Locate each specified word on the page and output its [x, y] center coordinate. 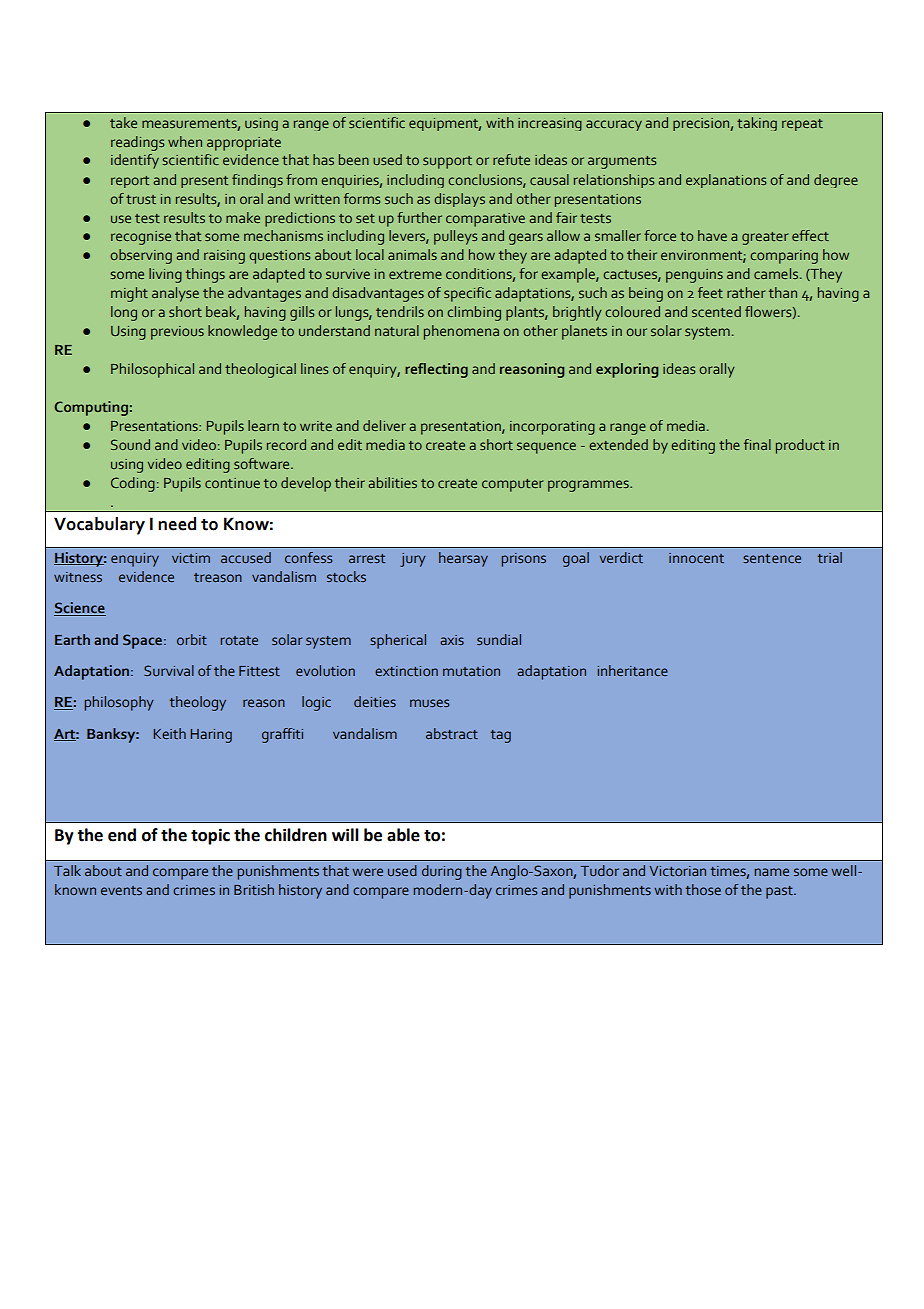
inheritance [633, 670]
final [757, 444]
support [447, 162]
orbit [192, 639]
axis [452, 640]
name [772, 872]
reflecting [436, 370]
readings [137, 143]
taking [757, 124]
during [442, 872]
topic [210, 836]
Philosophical [152, 370]
